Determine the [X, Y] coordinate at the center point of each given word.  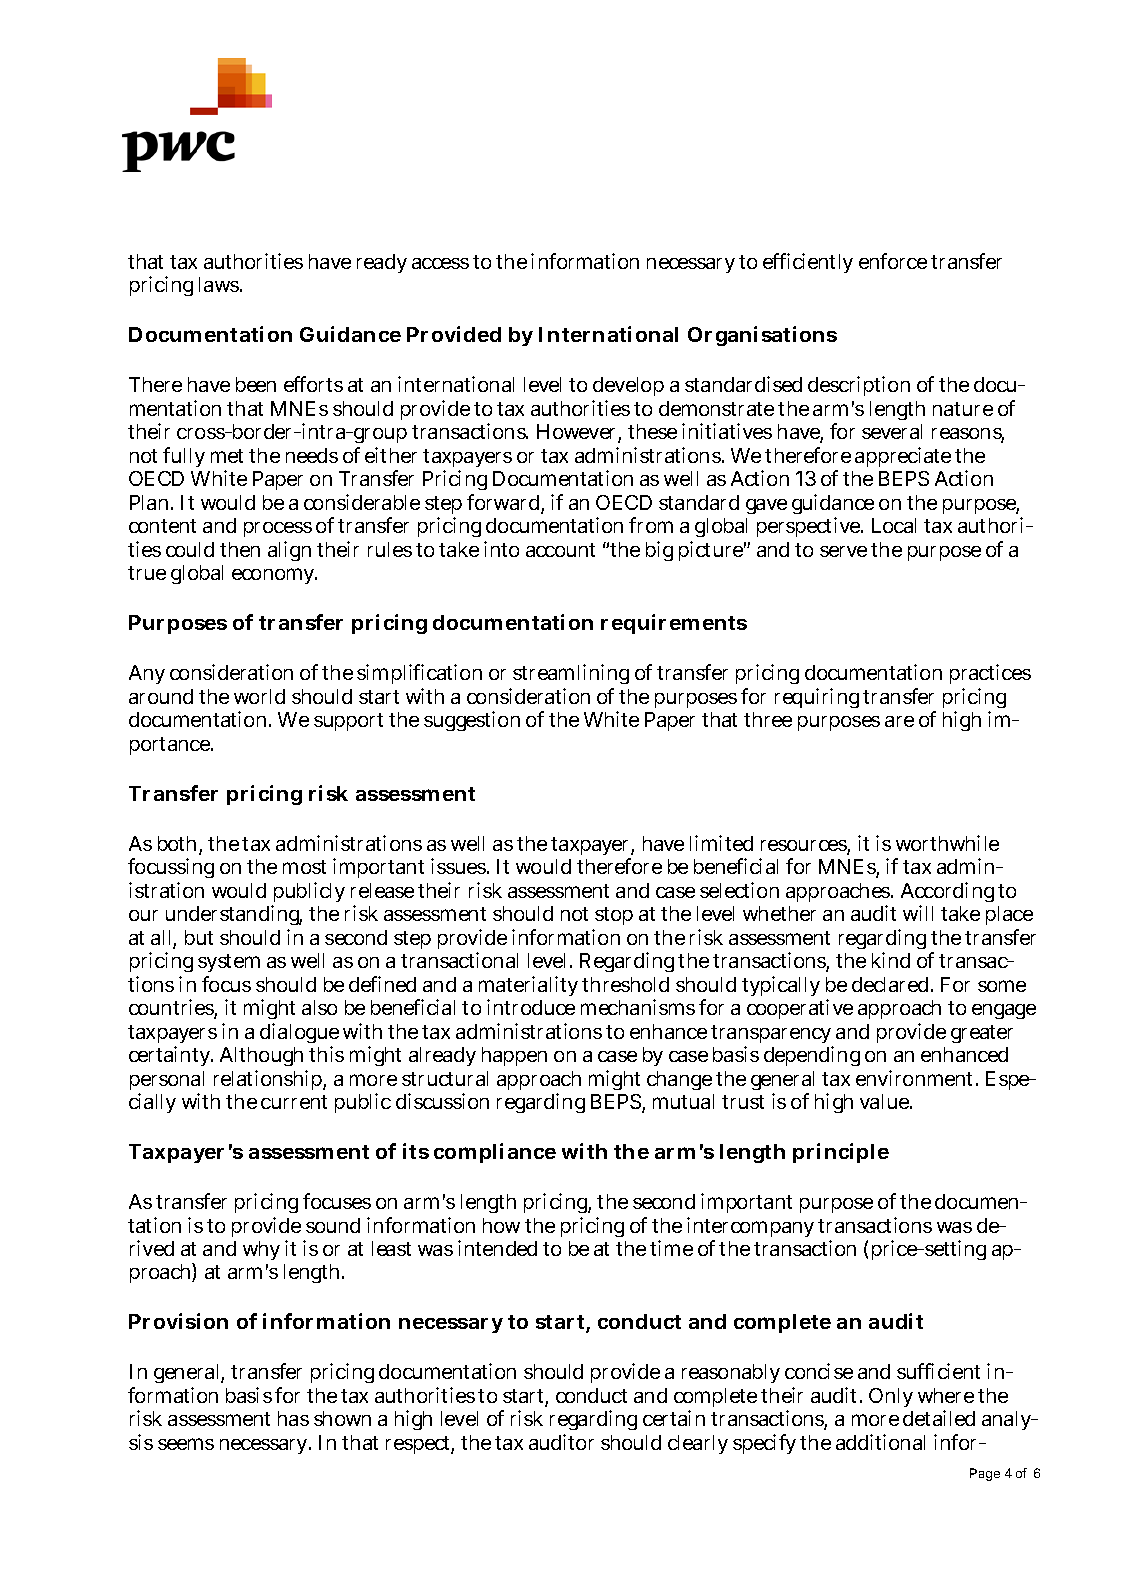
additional [880, 1442]
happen [514, 1056]
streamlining [571, 674]
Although [263, 1059]
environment [916, 1078]
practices [990, 674]
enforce [893, 261]
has [293, 1418]
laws [220, 284]
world [259, 696]
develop [628, 386]
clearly [698, 1444]
